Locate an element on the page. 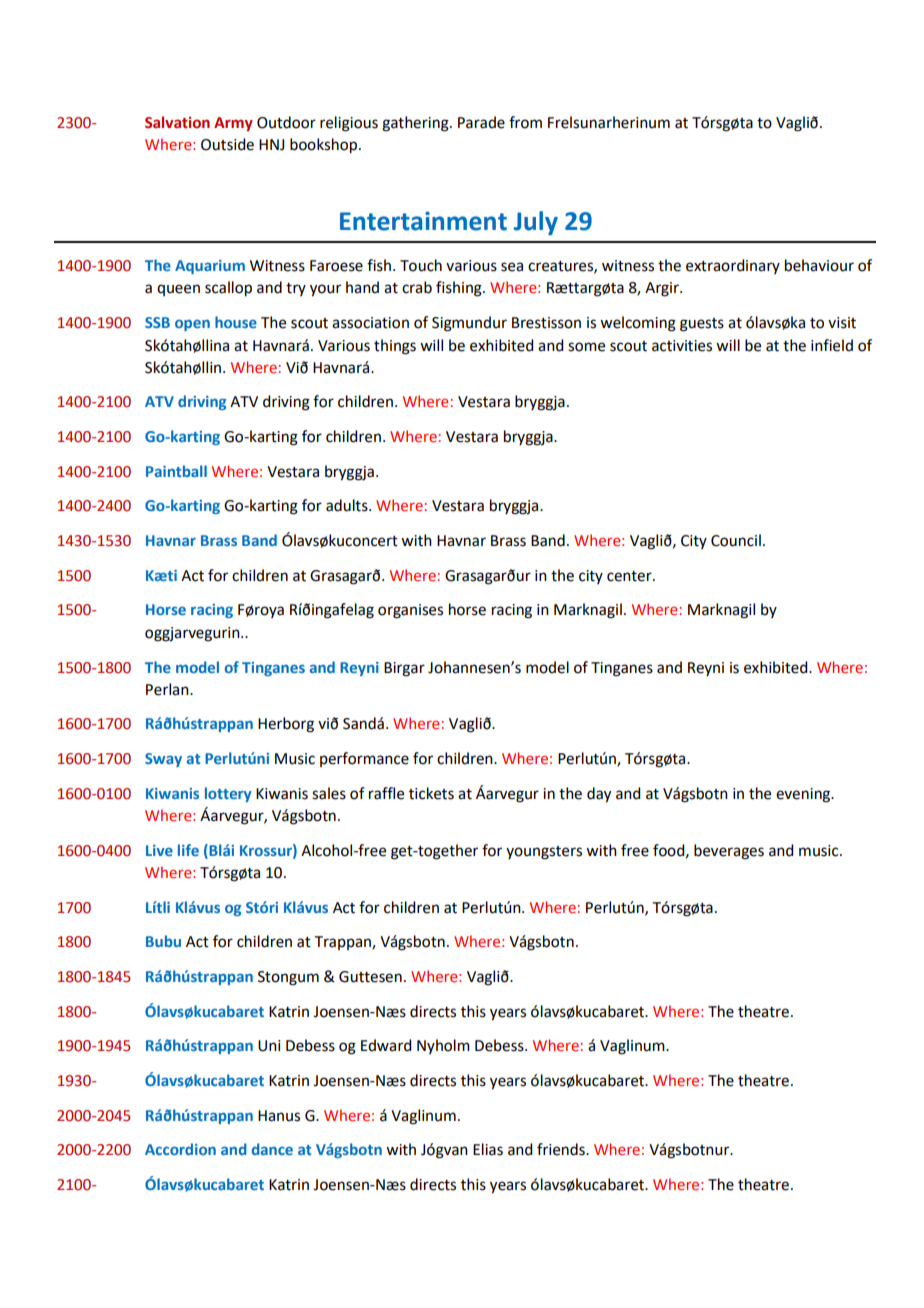  dance is located at coordinates (272, 1149).
